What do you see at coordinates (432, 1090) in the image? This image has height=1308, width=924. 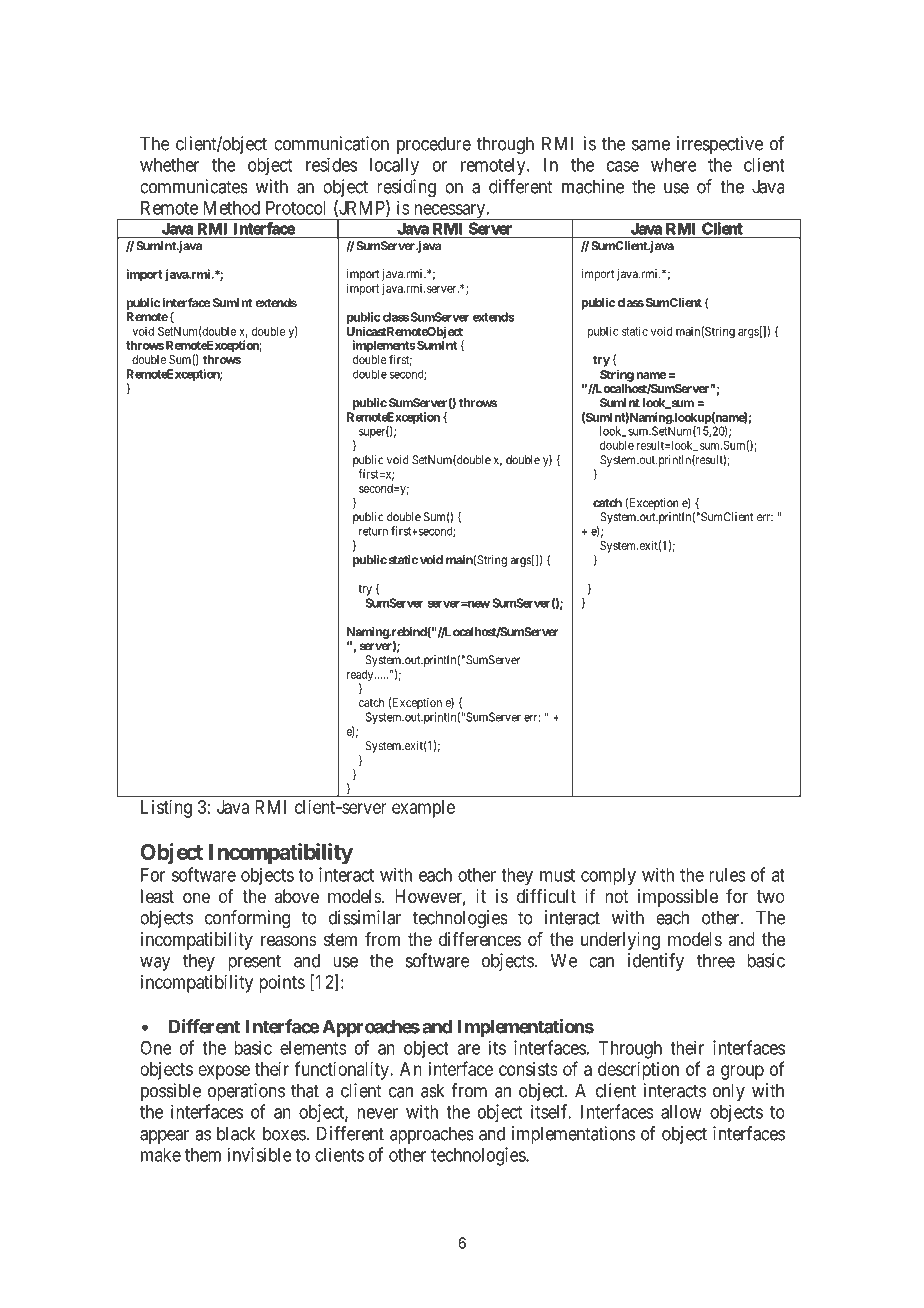 I see `ask` at bounding box center [432, 1090].
